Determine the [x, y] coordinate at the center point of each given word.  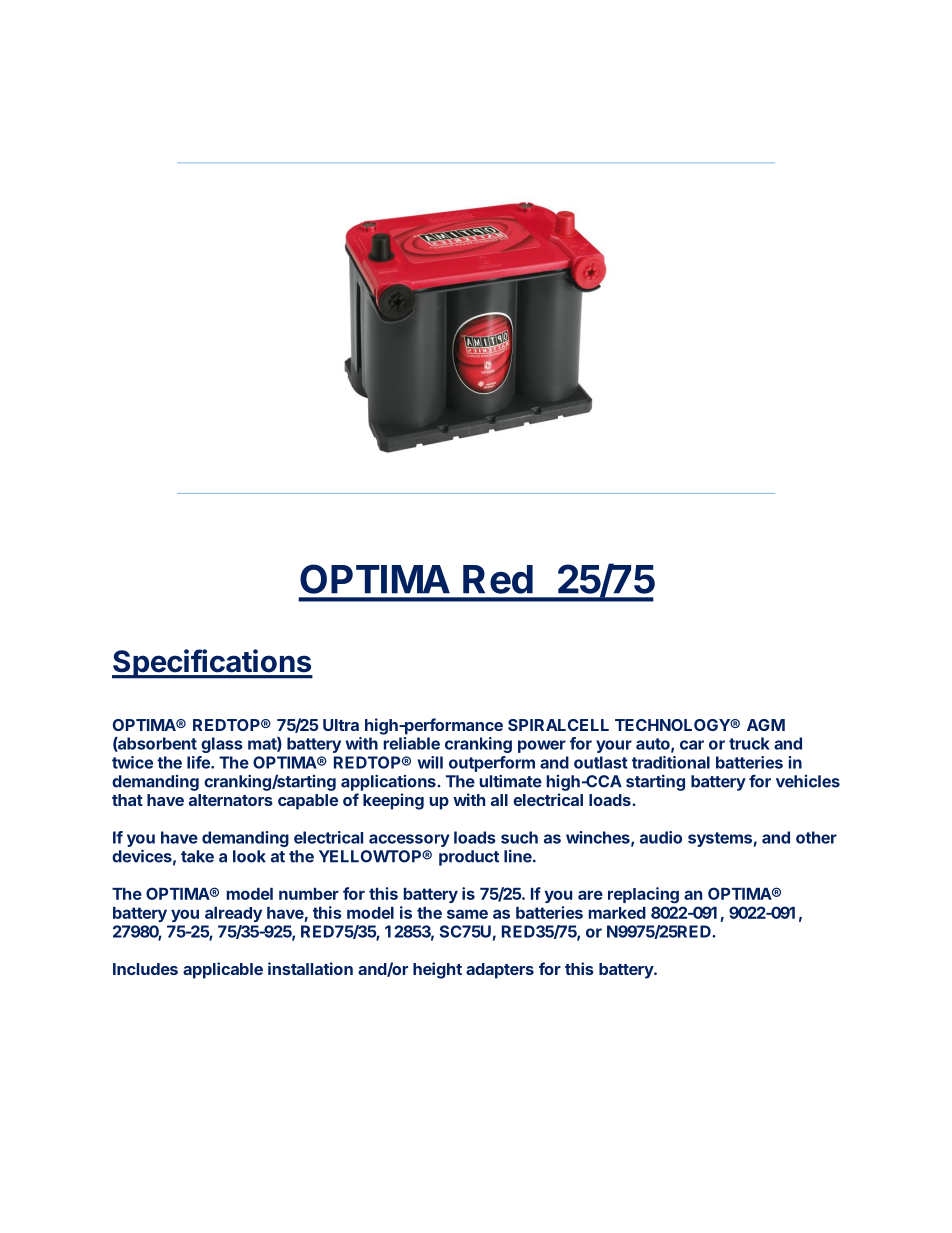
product [469, 858]
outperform [492, 764]
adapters [500, 971]
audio [661, 837]
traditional [671, 762]
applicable [223, 970]
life [199, 762]
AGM [766, 725]
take [197, 856]
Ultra [341, 725]
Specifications [212, 664]
